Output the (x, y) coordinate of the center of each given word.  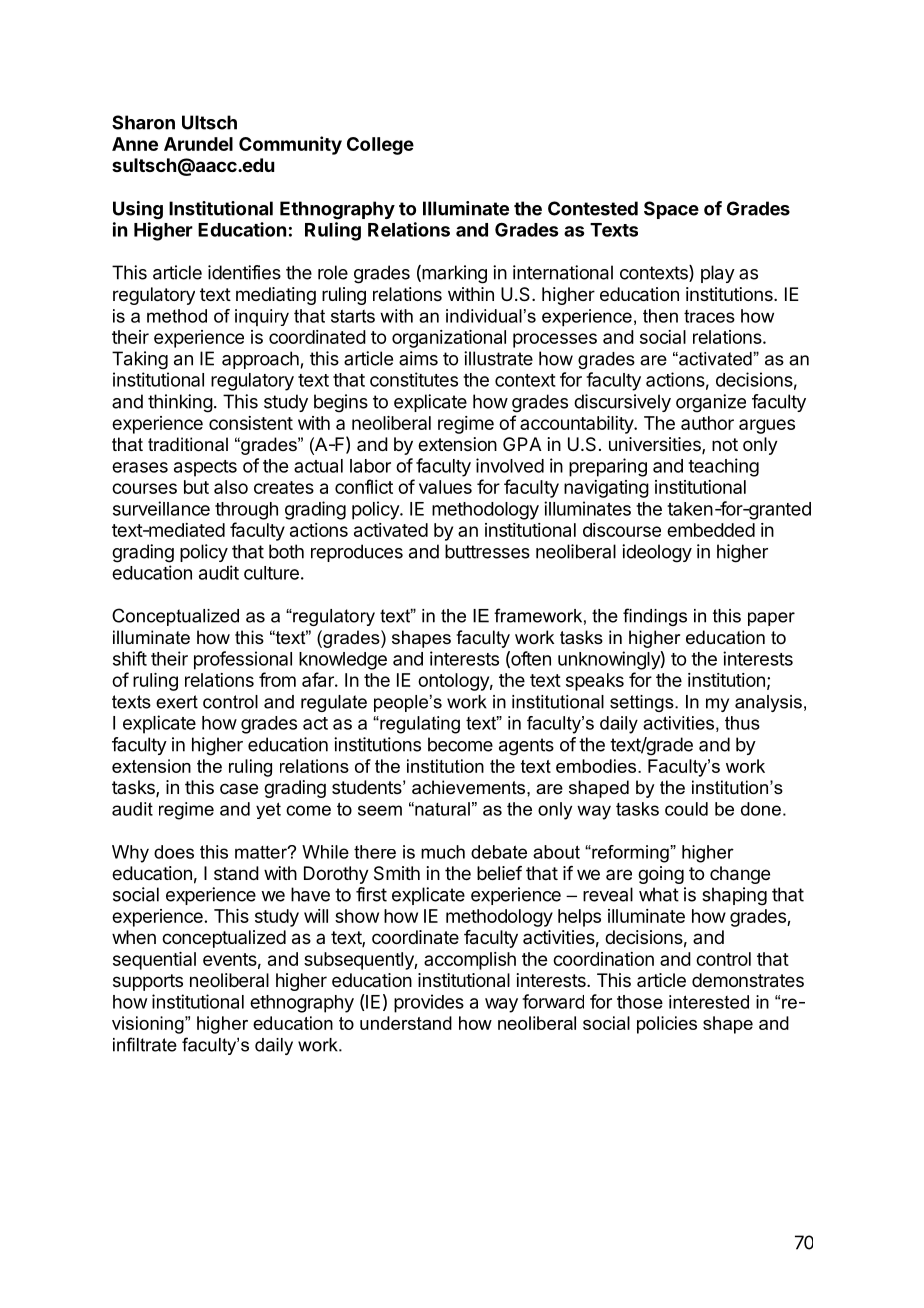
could (686, 809)
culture (271, 573)
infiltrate (145, 1044)
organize (711, 403)
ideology (657, 553)
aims (418, 358)
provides (429, 1003)
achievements (470, 787)
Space (671, 210)
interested (709, 1002)
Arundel (198, 144)
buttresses (487, 551)
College (380, 146)
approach (260, 360)
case (239, 788)
